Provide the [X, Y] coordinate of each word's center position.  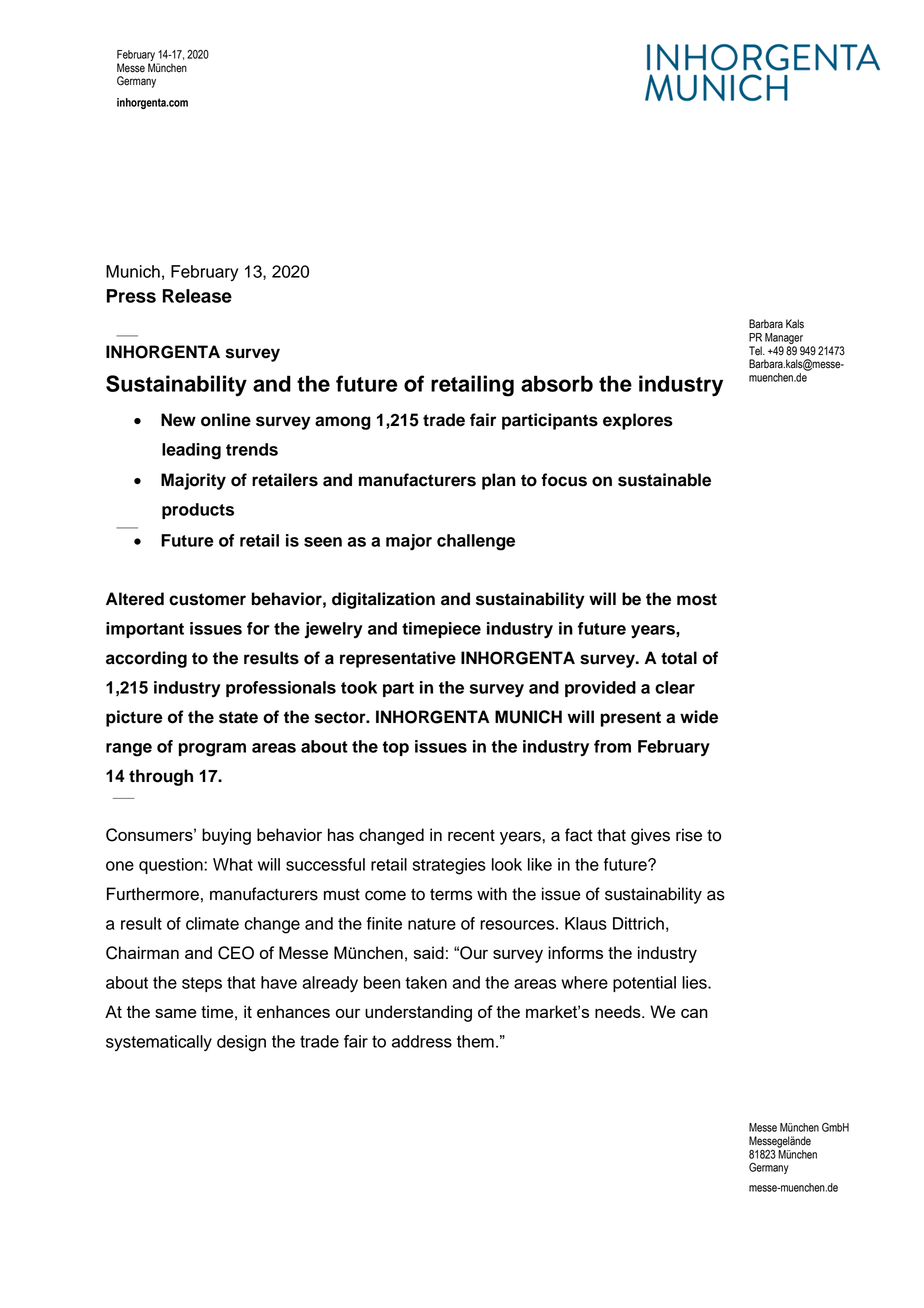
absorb [557, 383]
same [175, 1013]
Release [197, 296]
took [359, 687]
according [146, 659]
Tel [756, 351]
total [679, 658]
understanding [418, 1013]
